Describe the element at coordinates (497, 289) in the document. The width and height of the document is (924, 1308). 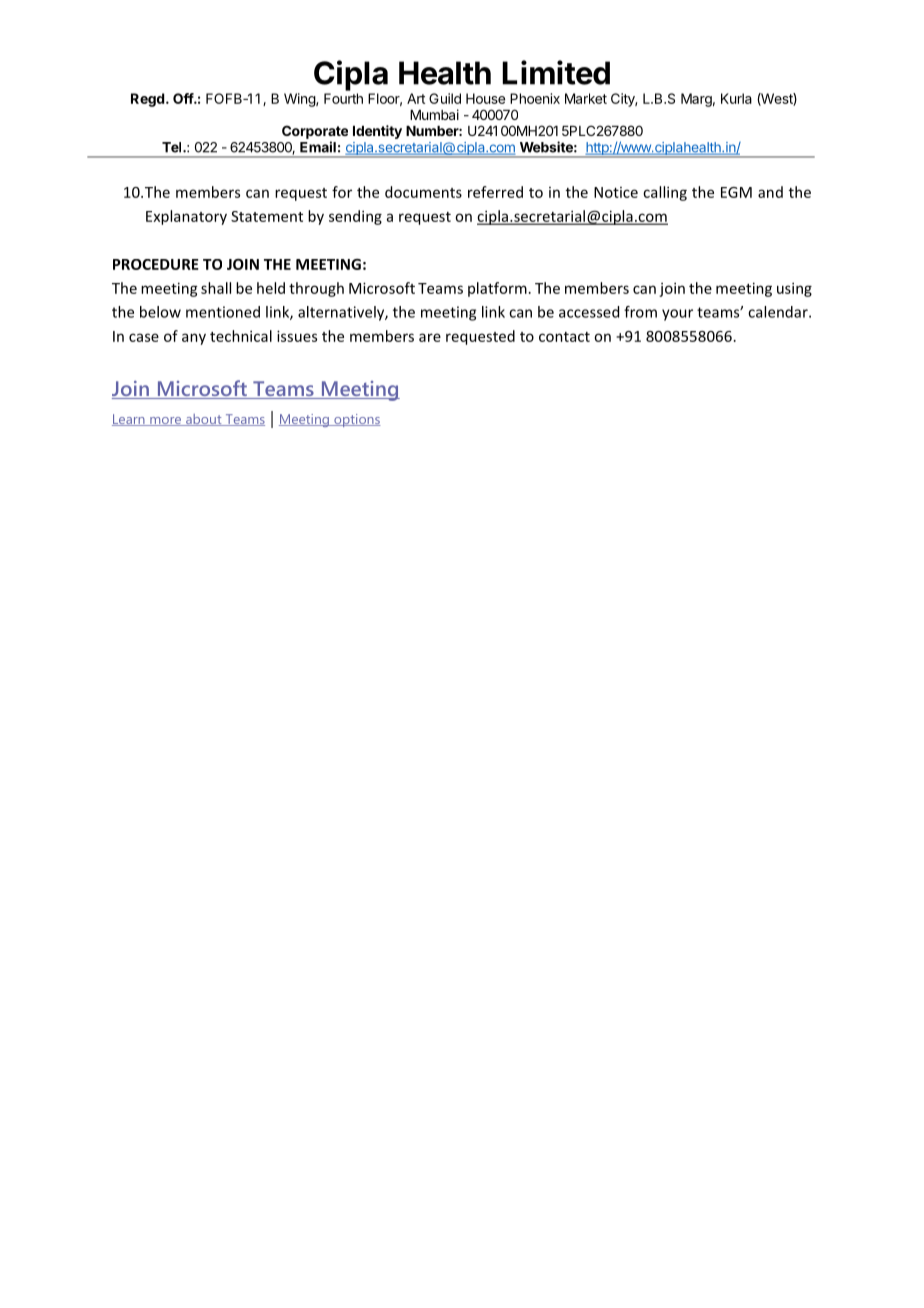
I see `platform` at that location.
